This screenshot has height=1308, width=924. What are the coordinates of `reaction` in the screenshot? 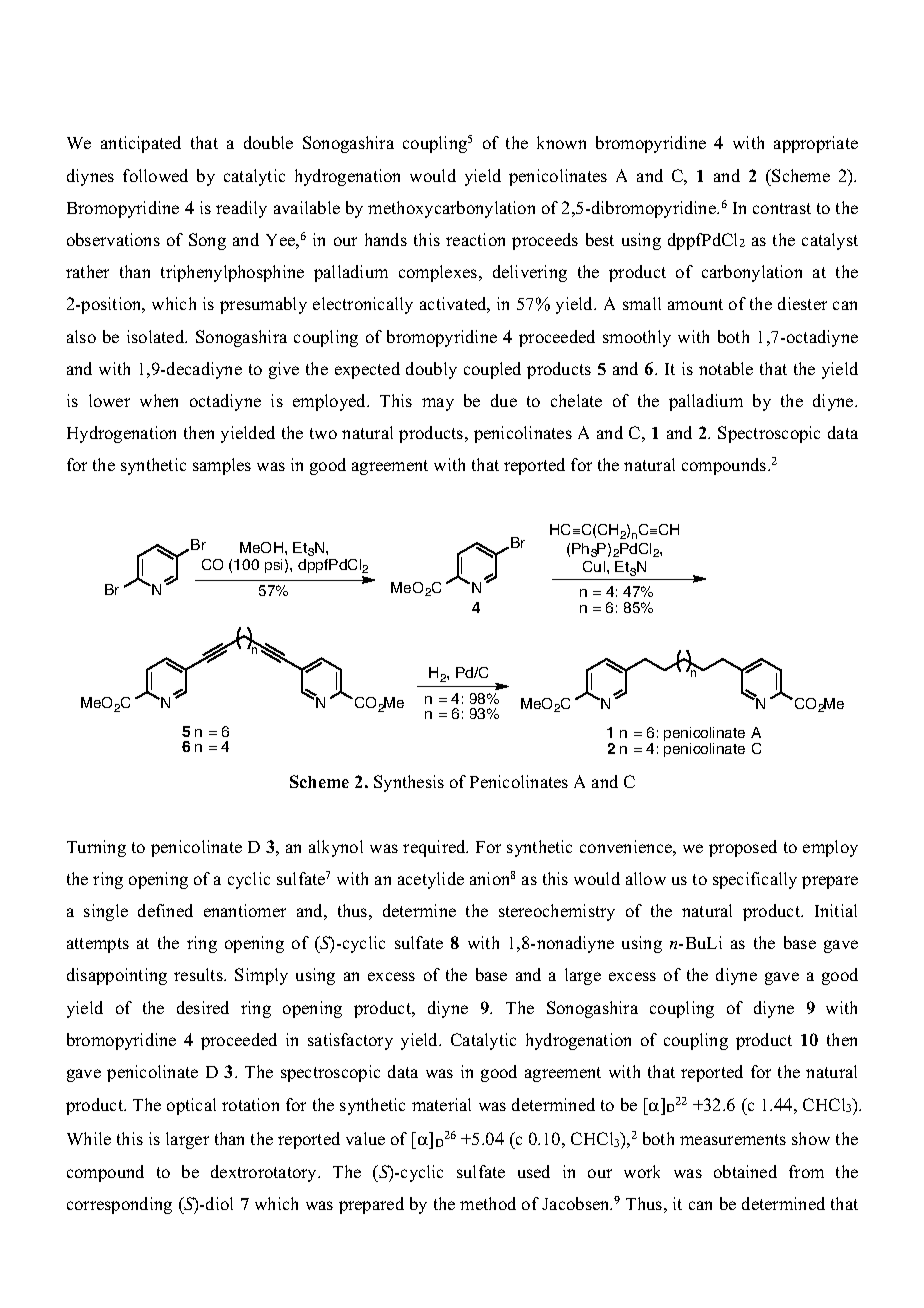 It's located at (475, 239).
